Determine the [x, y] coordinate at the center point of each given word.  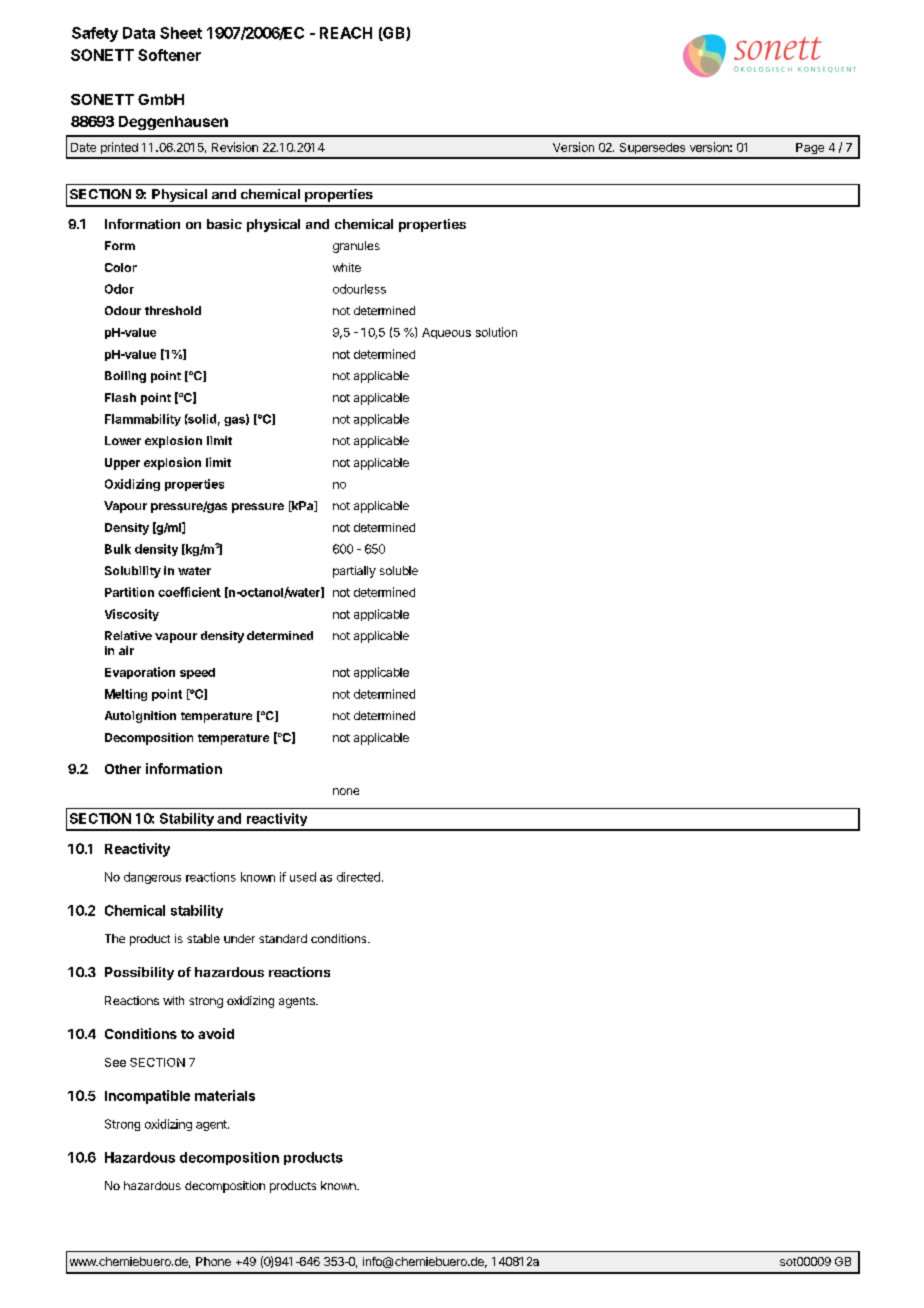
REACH [346, 33]
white [347, 267]
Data [139, 33]
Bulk [118, 549]
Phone [213, 1261]
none [346, 791]
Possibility [139, 973]
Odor [119, 289]
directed [358, 877]
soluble [399, 570]
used [303, 877]
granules [356, 247]
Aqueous [446, 333]
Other [123, 769]
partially [354, 572]
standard [283, 938]
